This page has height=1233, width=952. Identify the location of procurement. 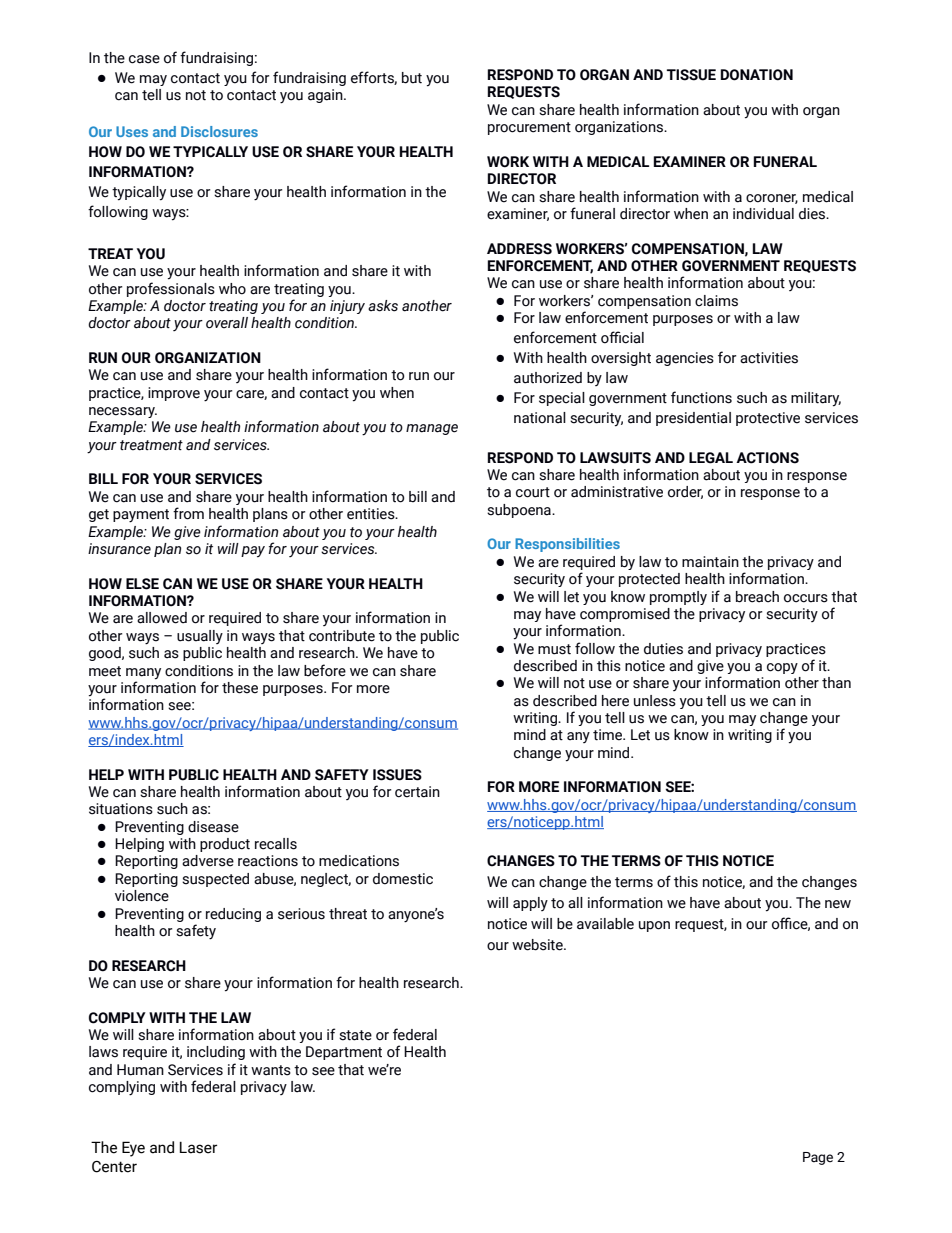
(529, 128).
